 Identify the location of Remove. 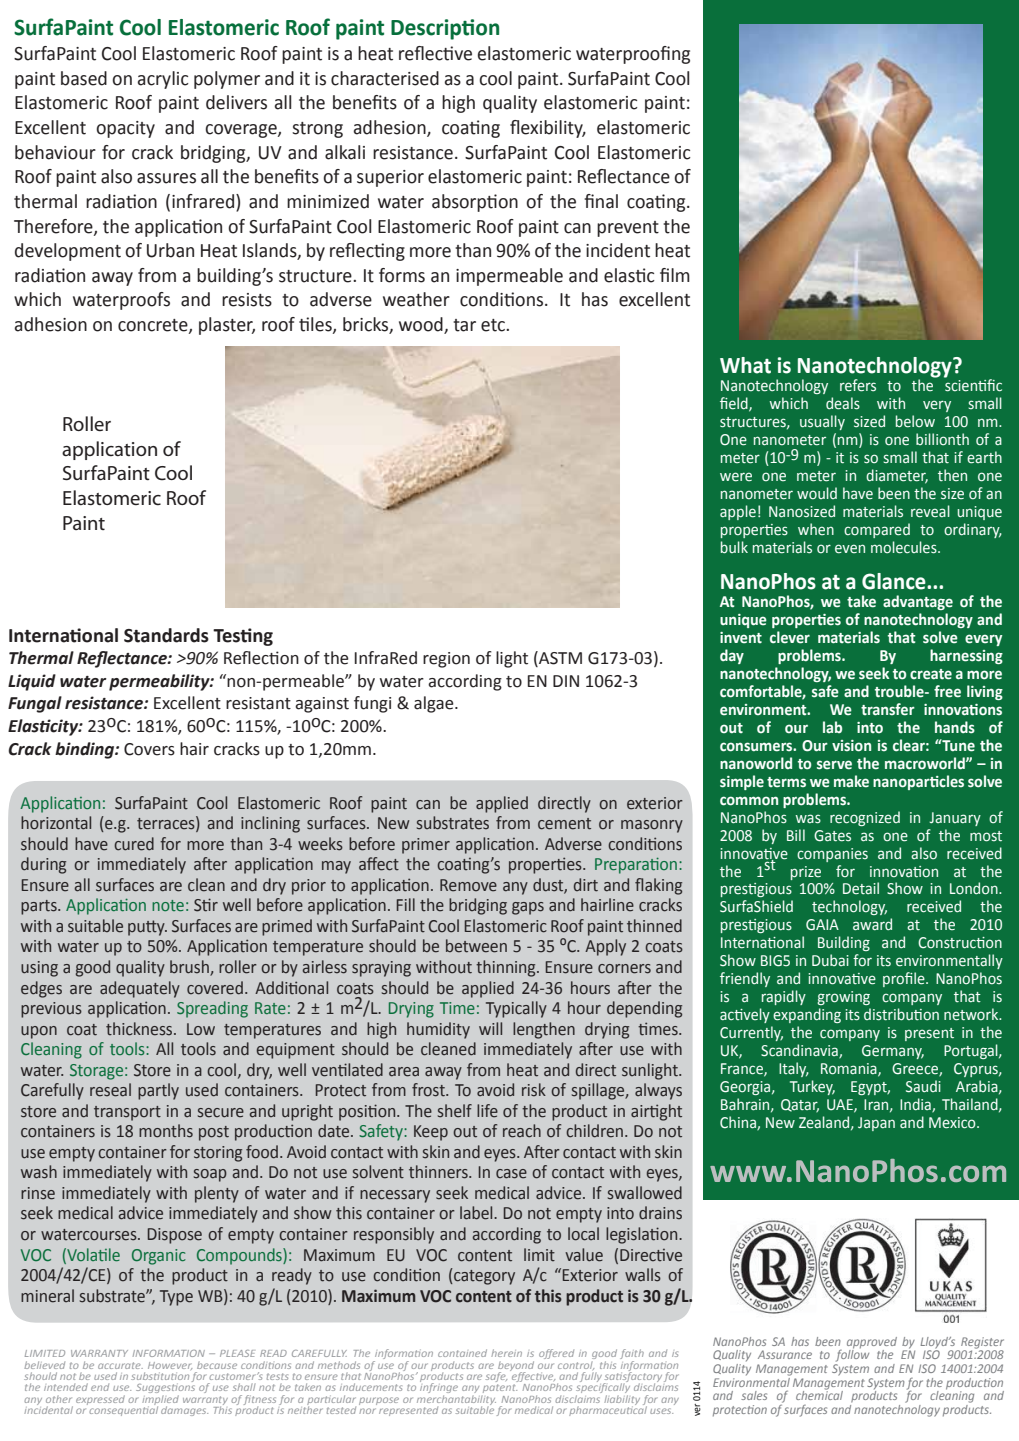
(468, 885).
